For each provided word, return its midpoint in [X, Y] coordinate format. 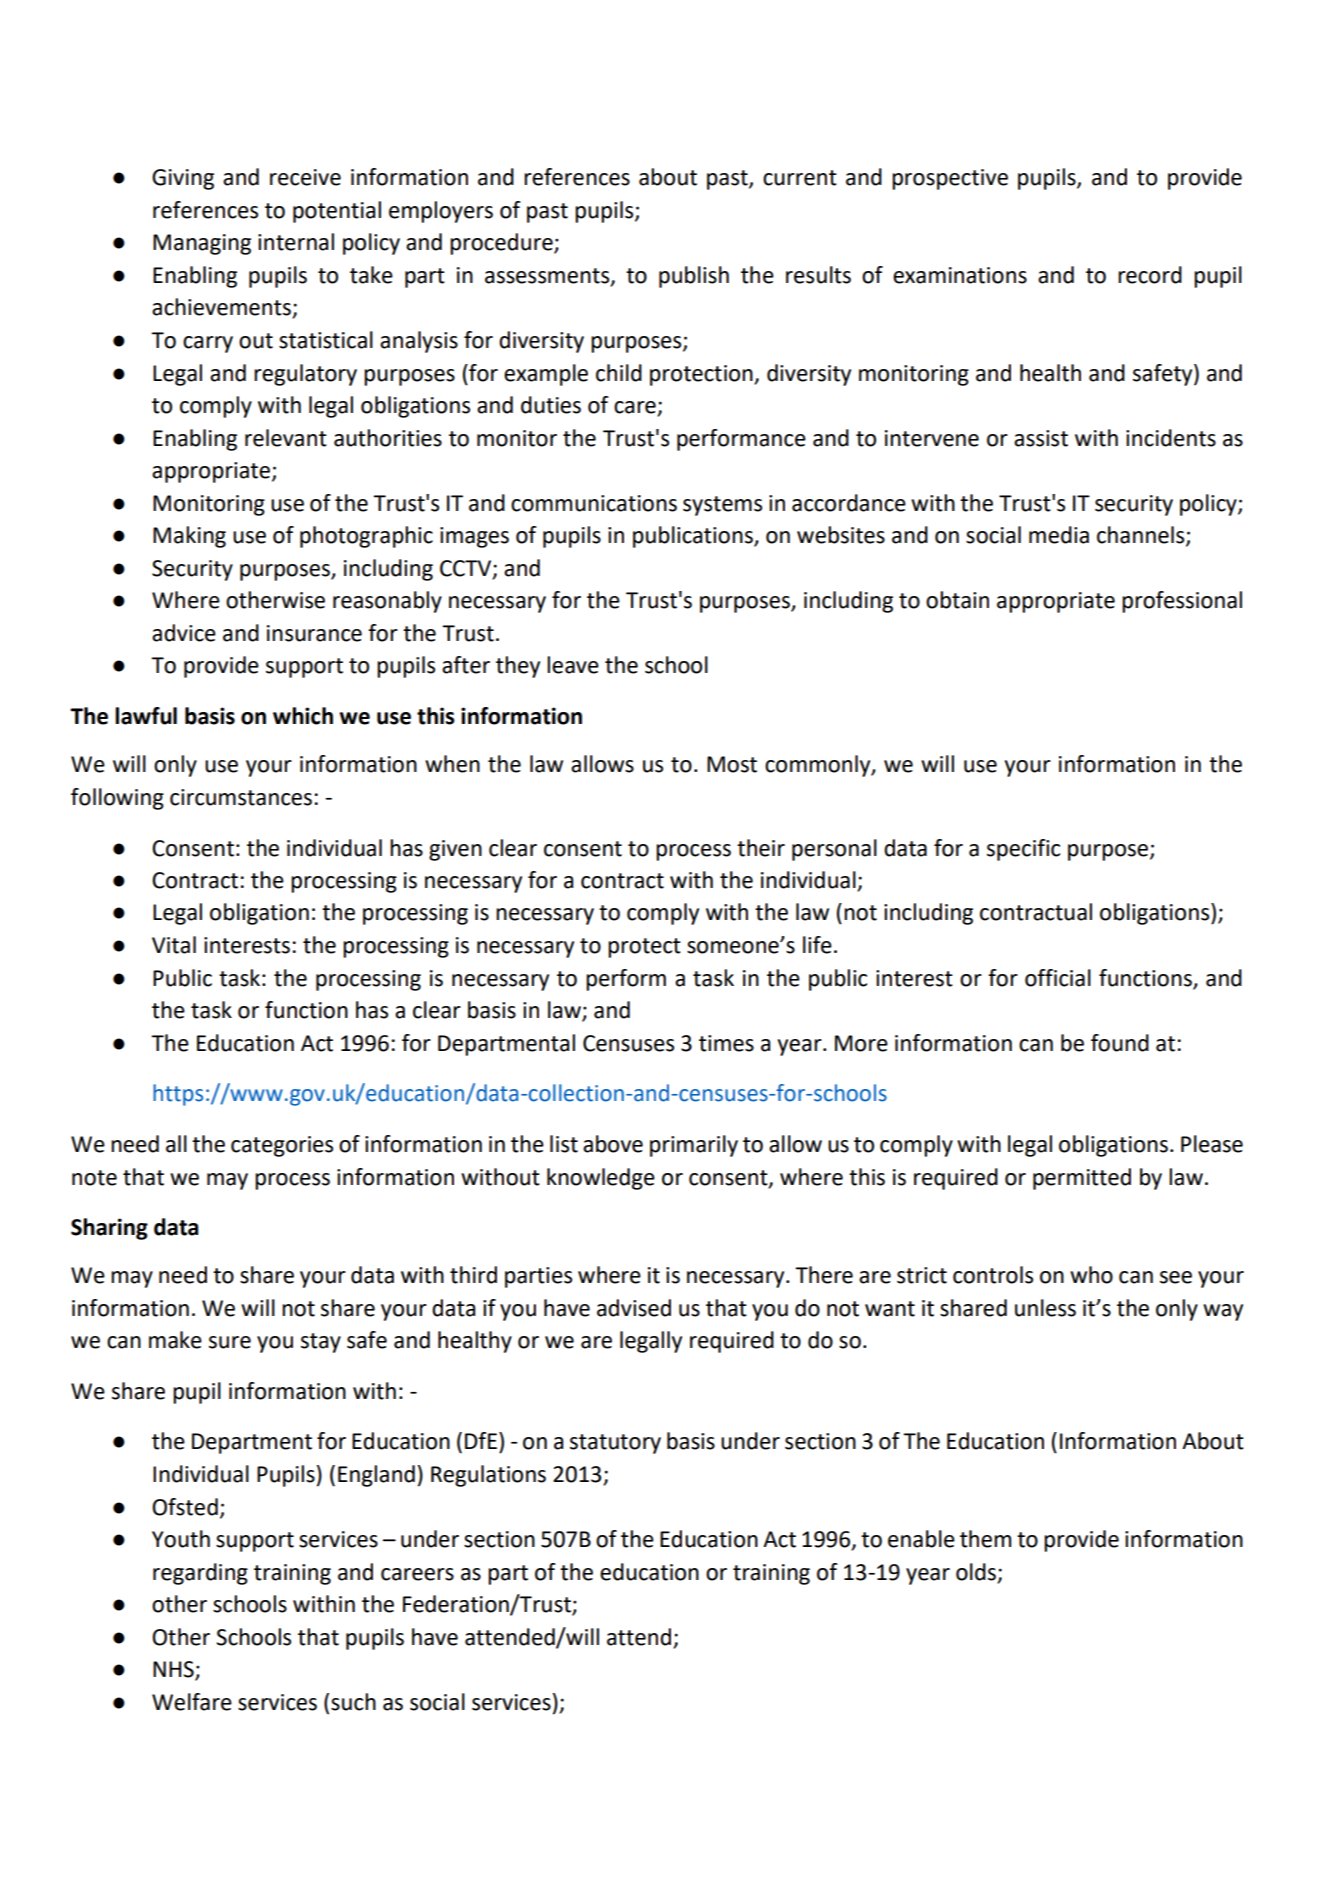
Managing [202, 244]
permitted [1082, 1179]
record [1150, 275]
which [303, 716]
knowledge [601, 1179]
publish [694, 277]
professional [1182, 602]
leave [573, 665]
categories [282, 1146]
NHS [174, 1670]
